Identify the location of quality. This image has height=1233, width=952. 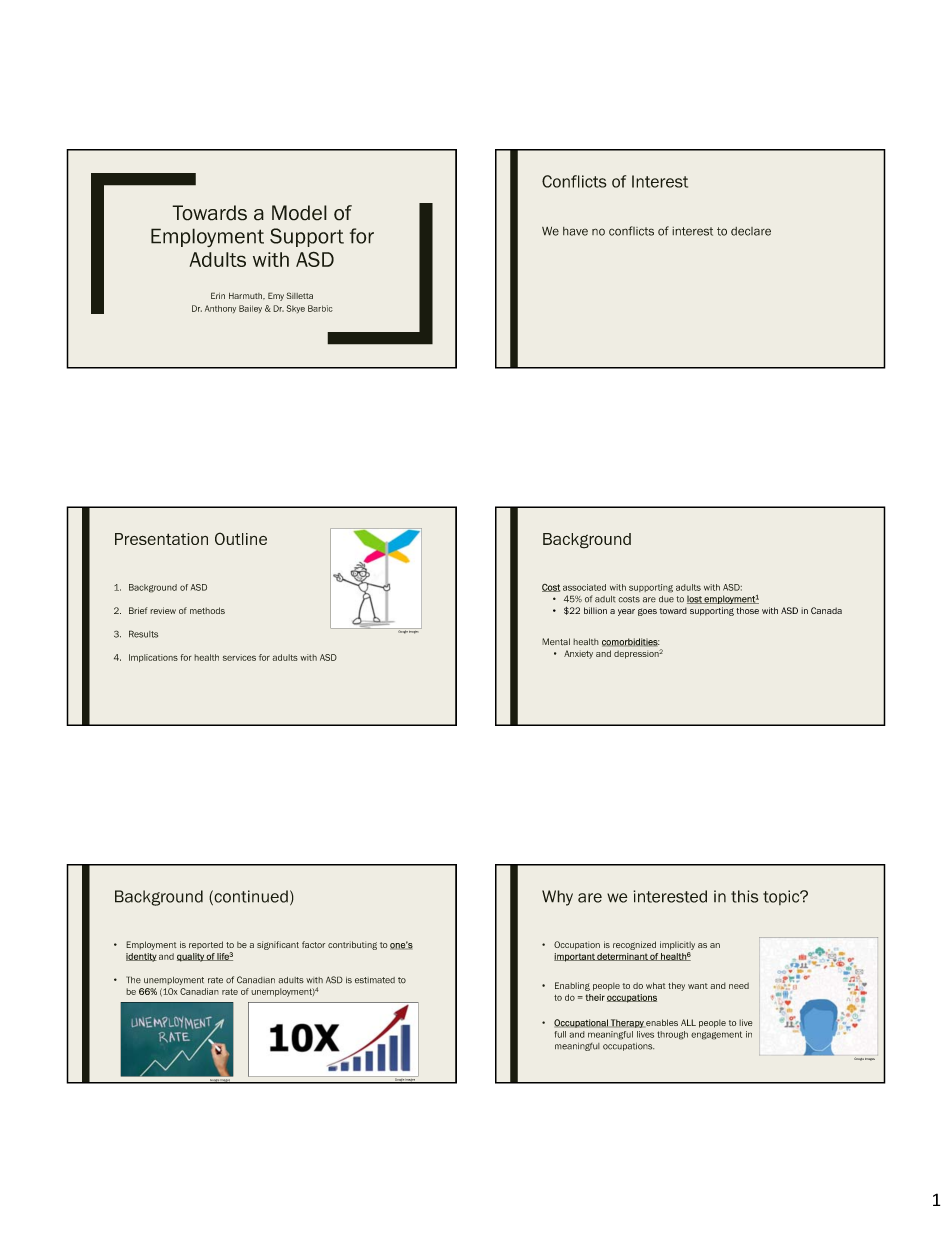
(191, 957).
